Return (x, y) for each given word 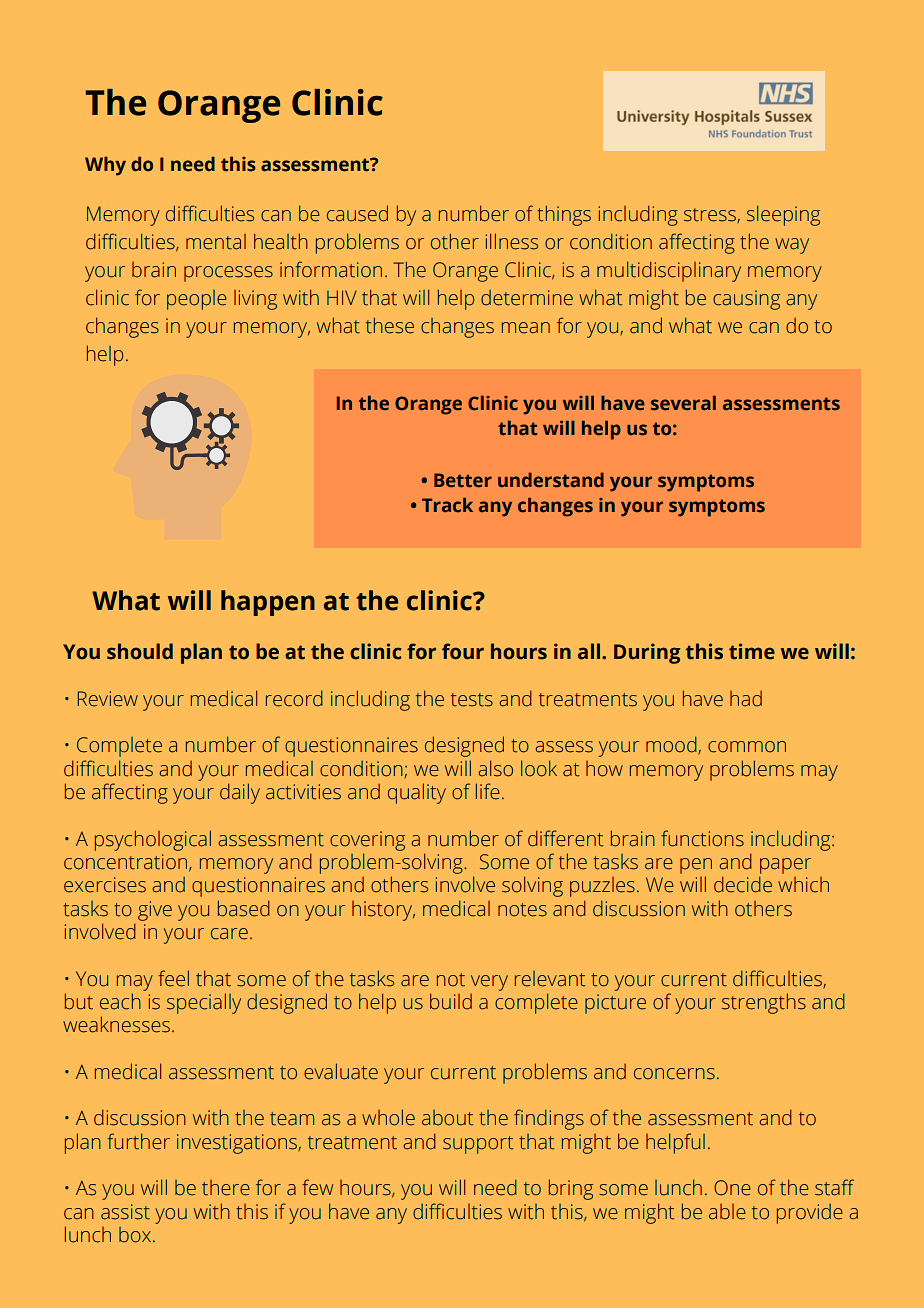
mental (216, 242)
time (752, 651)
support (478, 1145)
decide (743, 884)
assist (125, 1212)
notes (522, 910)
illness (512, 241)
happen (268, 603)
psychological (153, 840)
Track (447, 505)
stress (711, 215)
